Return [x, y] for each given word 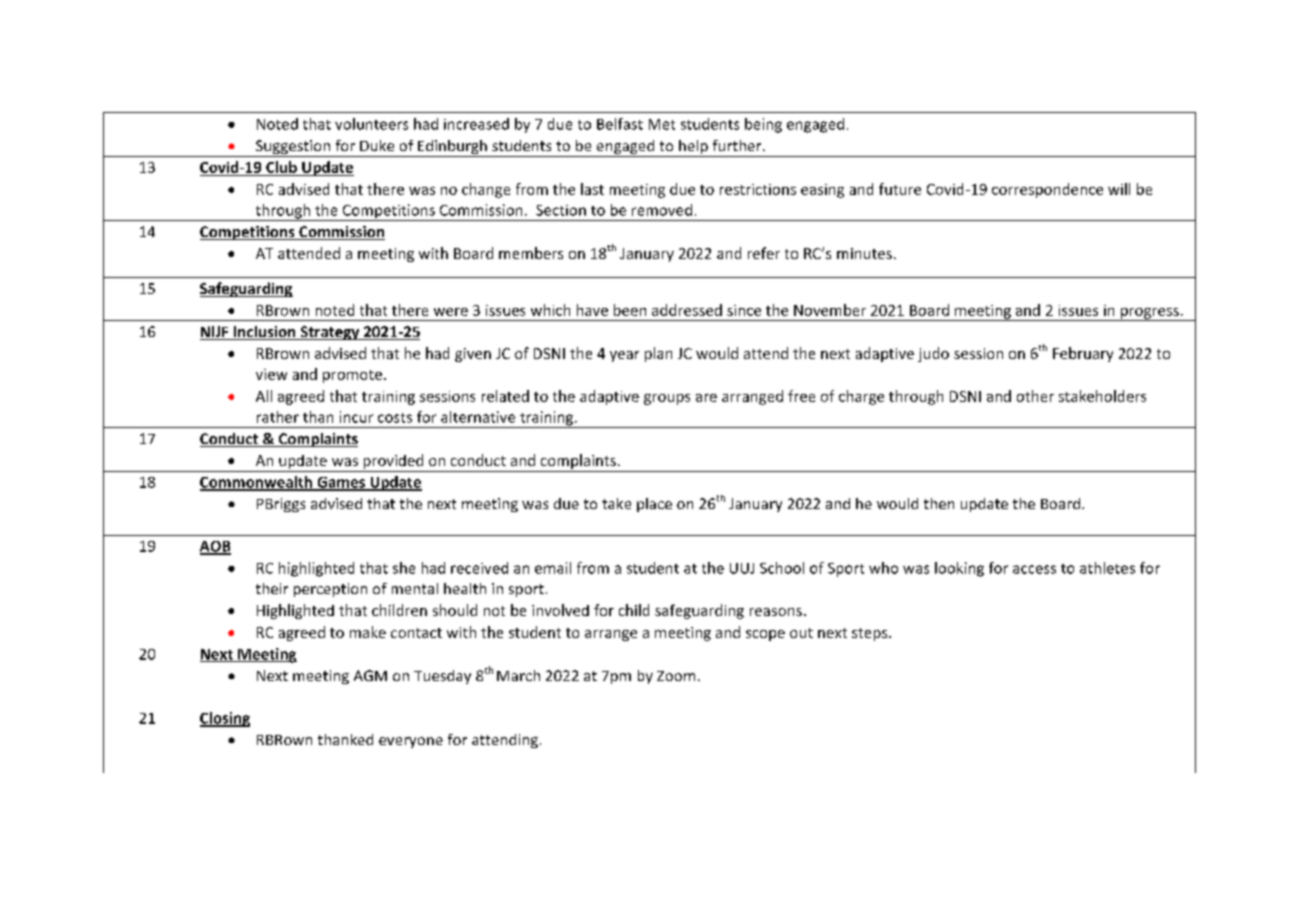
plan [658, 354]
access [1034, 569]
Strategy [330, 333]
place [654, 505]
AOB [215, 547]
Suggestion [293, 148]
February [1083, 354]
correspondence [1047, 190]
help [693, 148]
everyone [411, 742]
